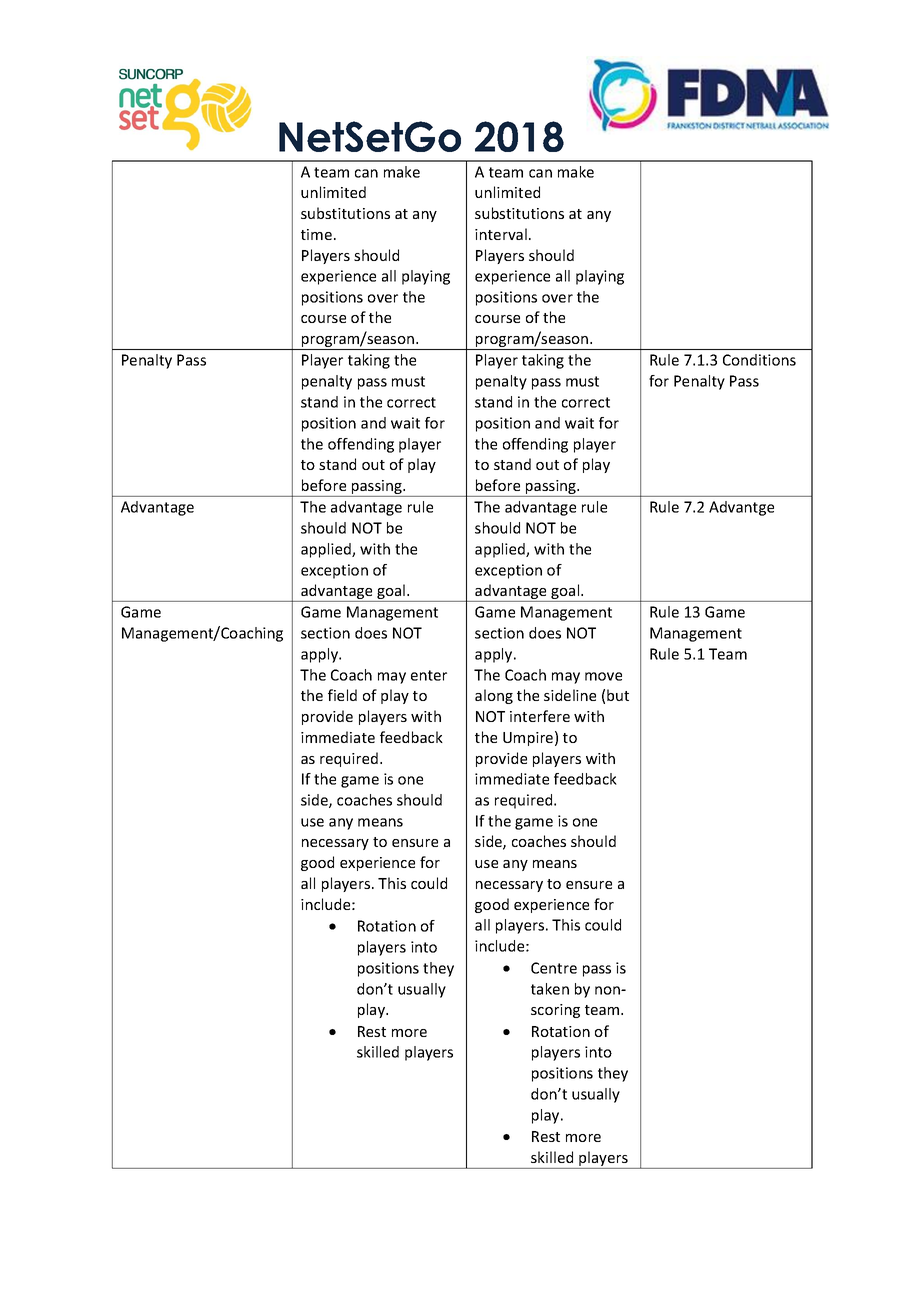 The image size is (924, 1308). What do you see at coordinates (429, 675) in the screenshot?
I see `enter` at bounding box center [429, 675].
